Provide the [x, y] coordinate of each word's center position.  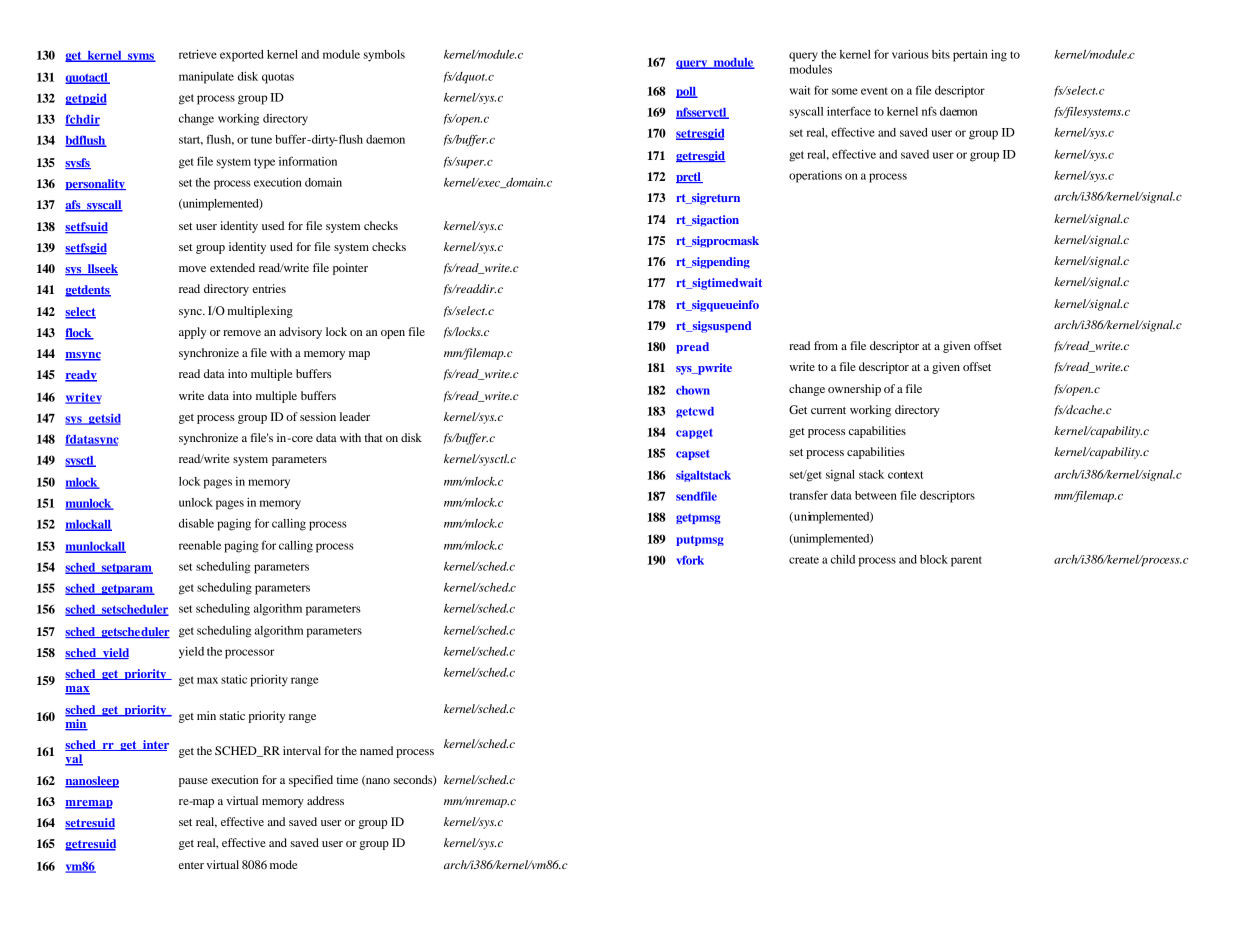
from [826, 345]
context [905, 475]
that [373, 437]
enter [191, 865]
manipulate [206, 78]
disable [196, 523]
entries [269, 288]
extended [232, 267]
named [376, 750]
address [325, 800]
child [843, 559]
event [874, 91]
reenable [200, 545]
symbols [384, 56]
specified [311, 781]
